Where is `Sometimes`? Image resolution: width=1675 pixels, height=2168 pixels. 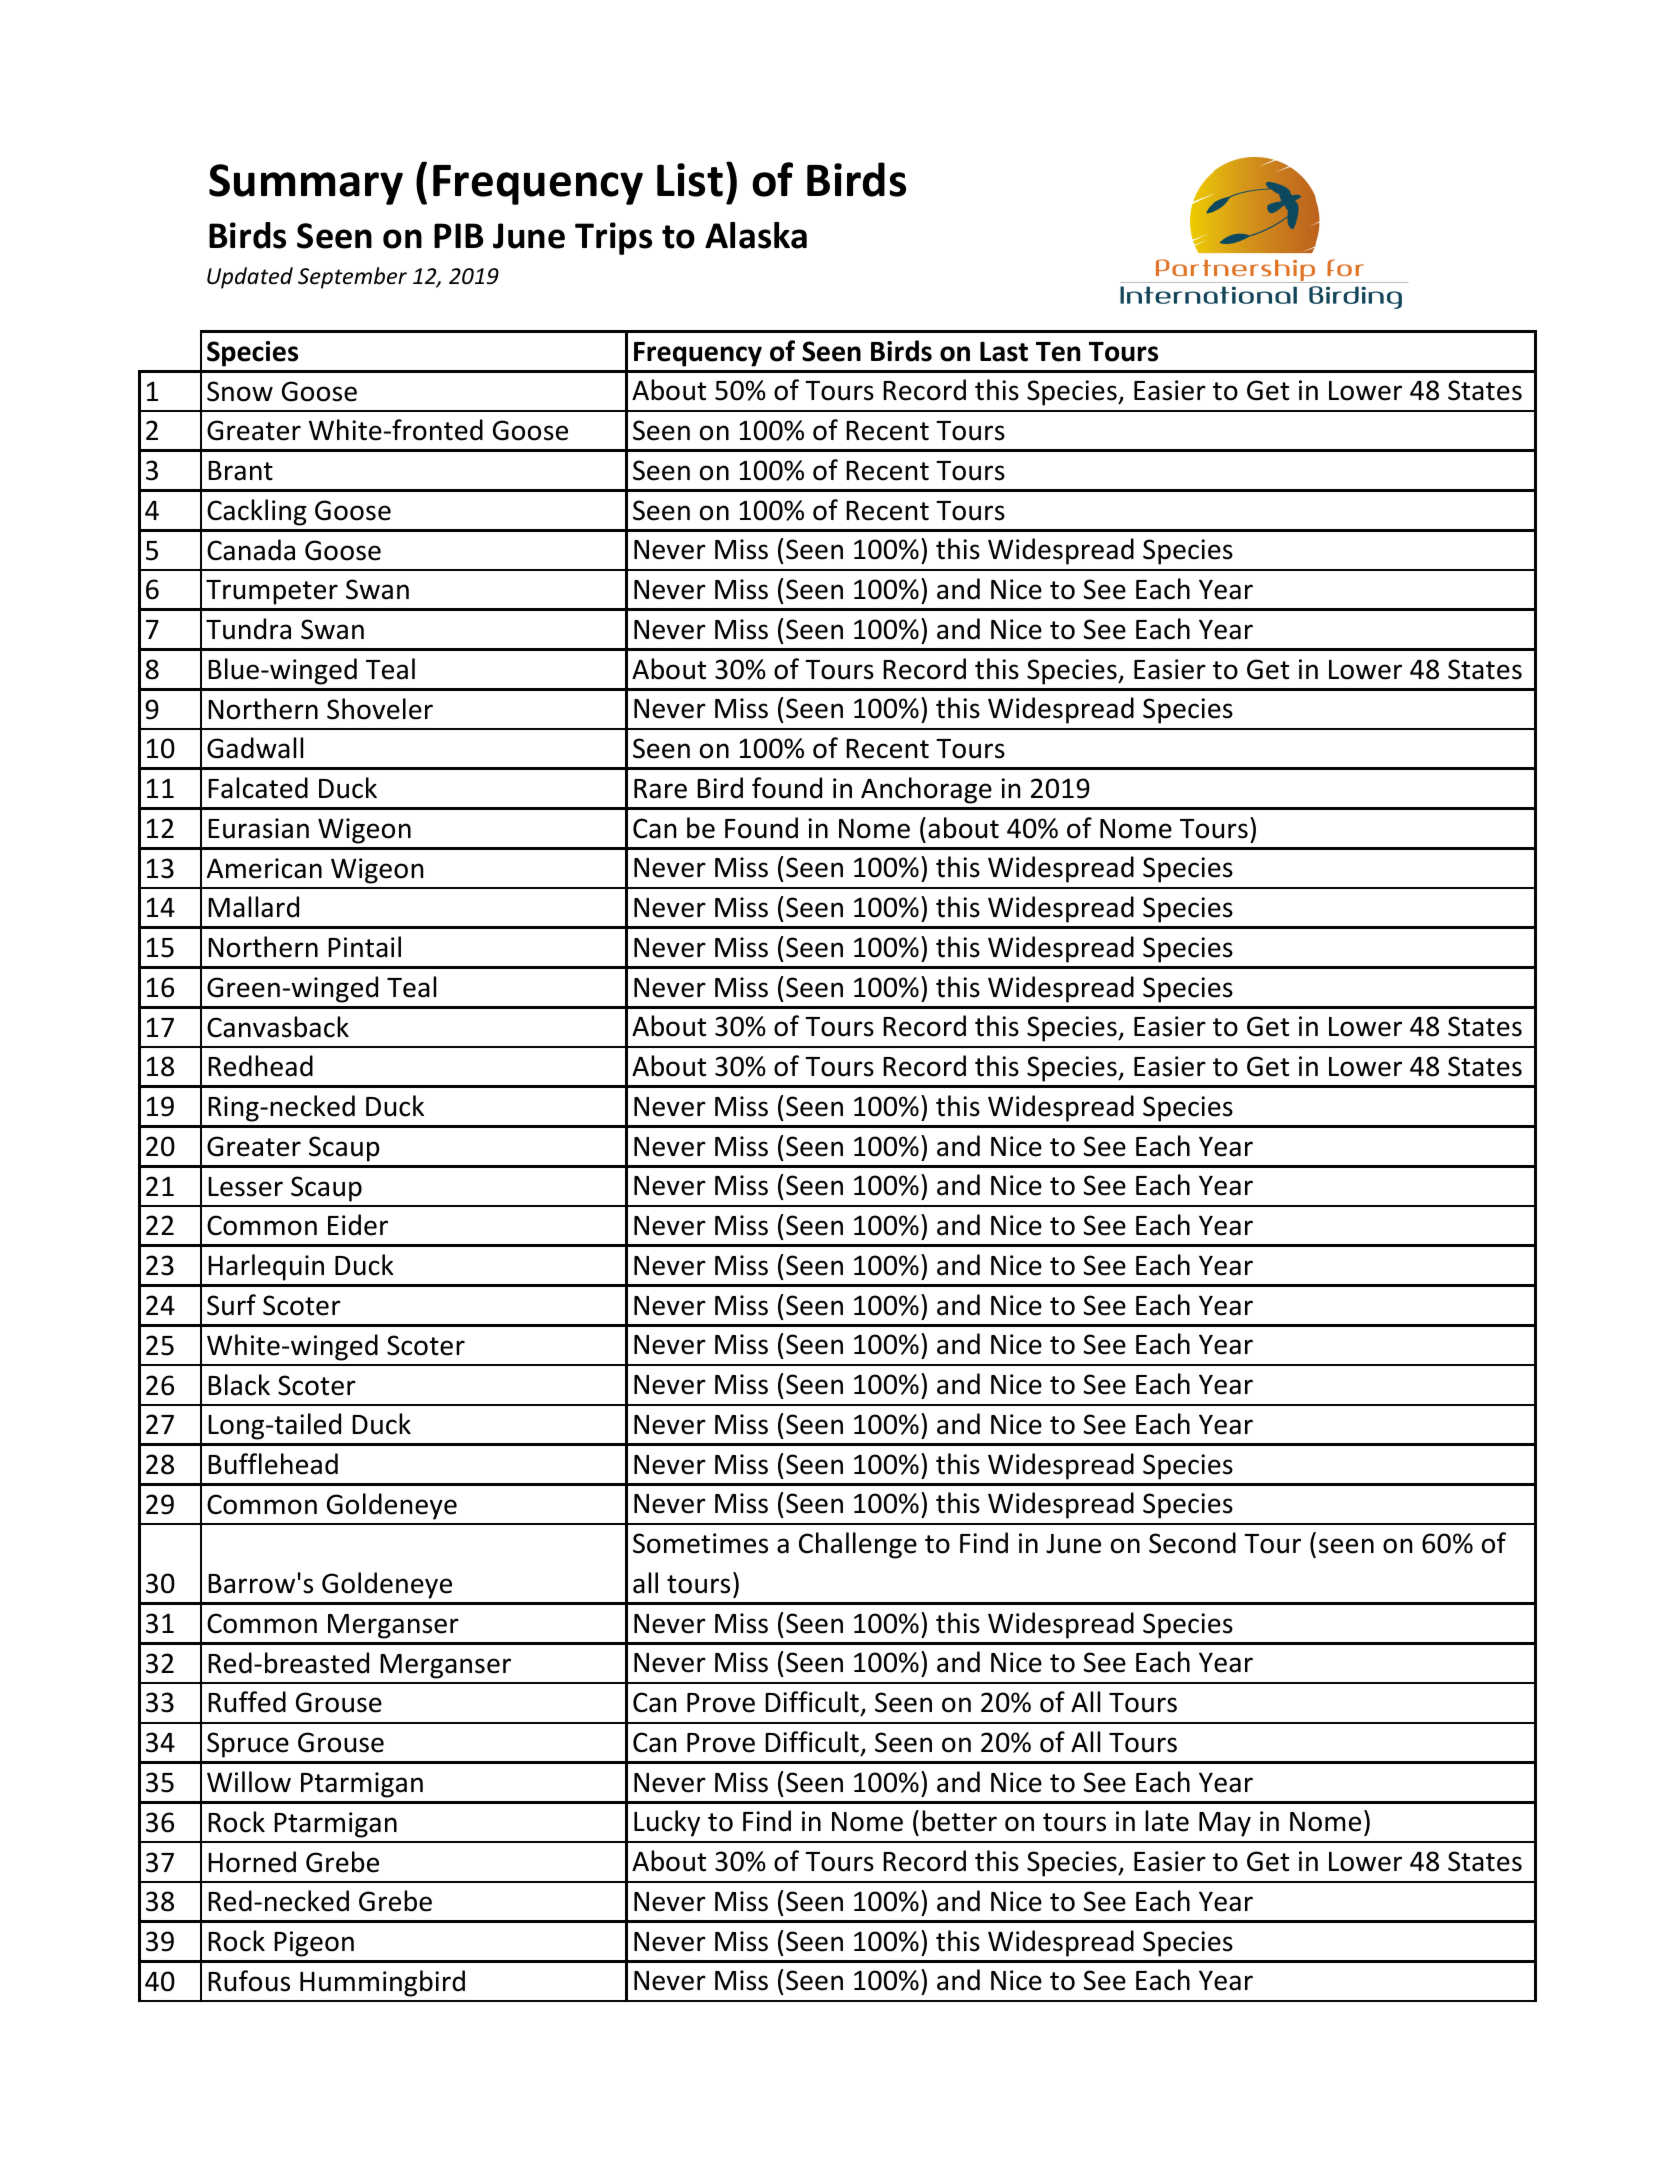 Sometimes is located at coordinates (700, 1543).
